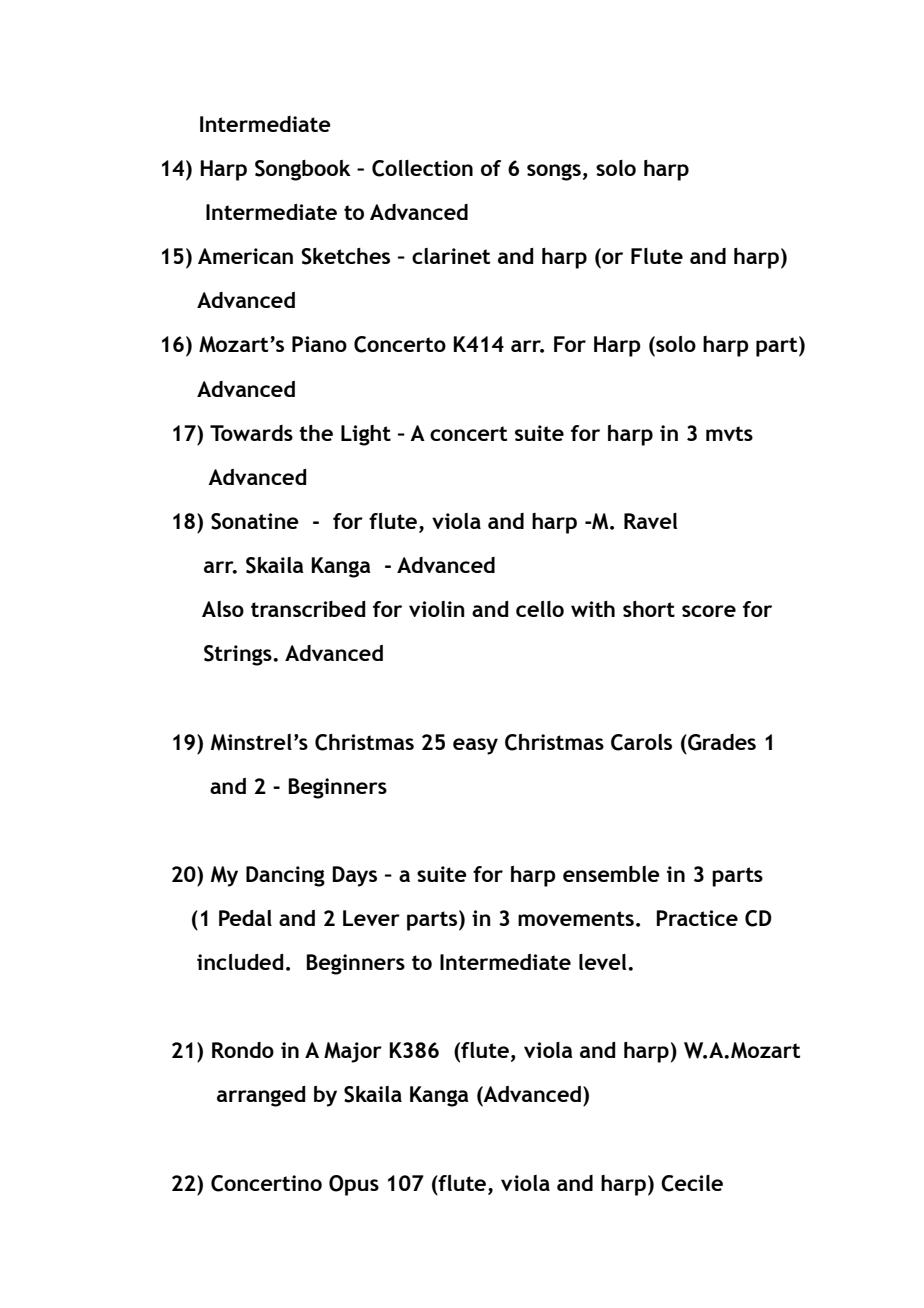 Image resolution: width=924 pixels, height=1308 pixels. I want to click on cello, so click(540, 609).
